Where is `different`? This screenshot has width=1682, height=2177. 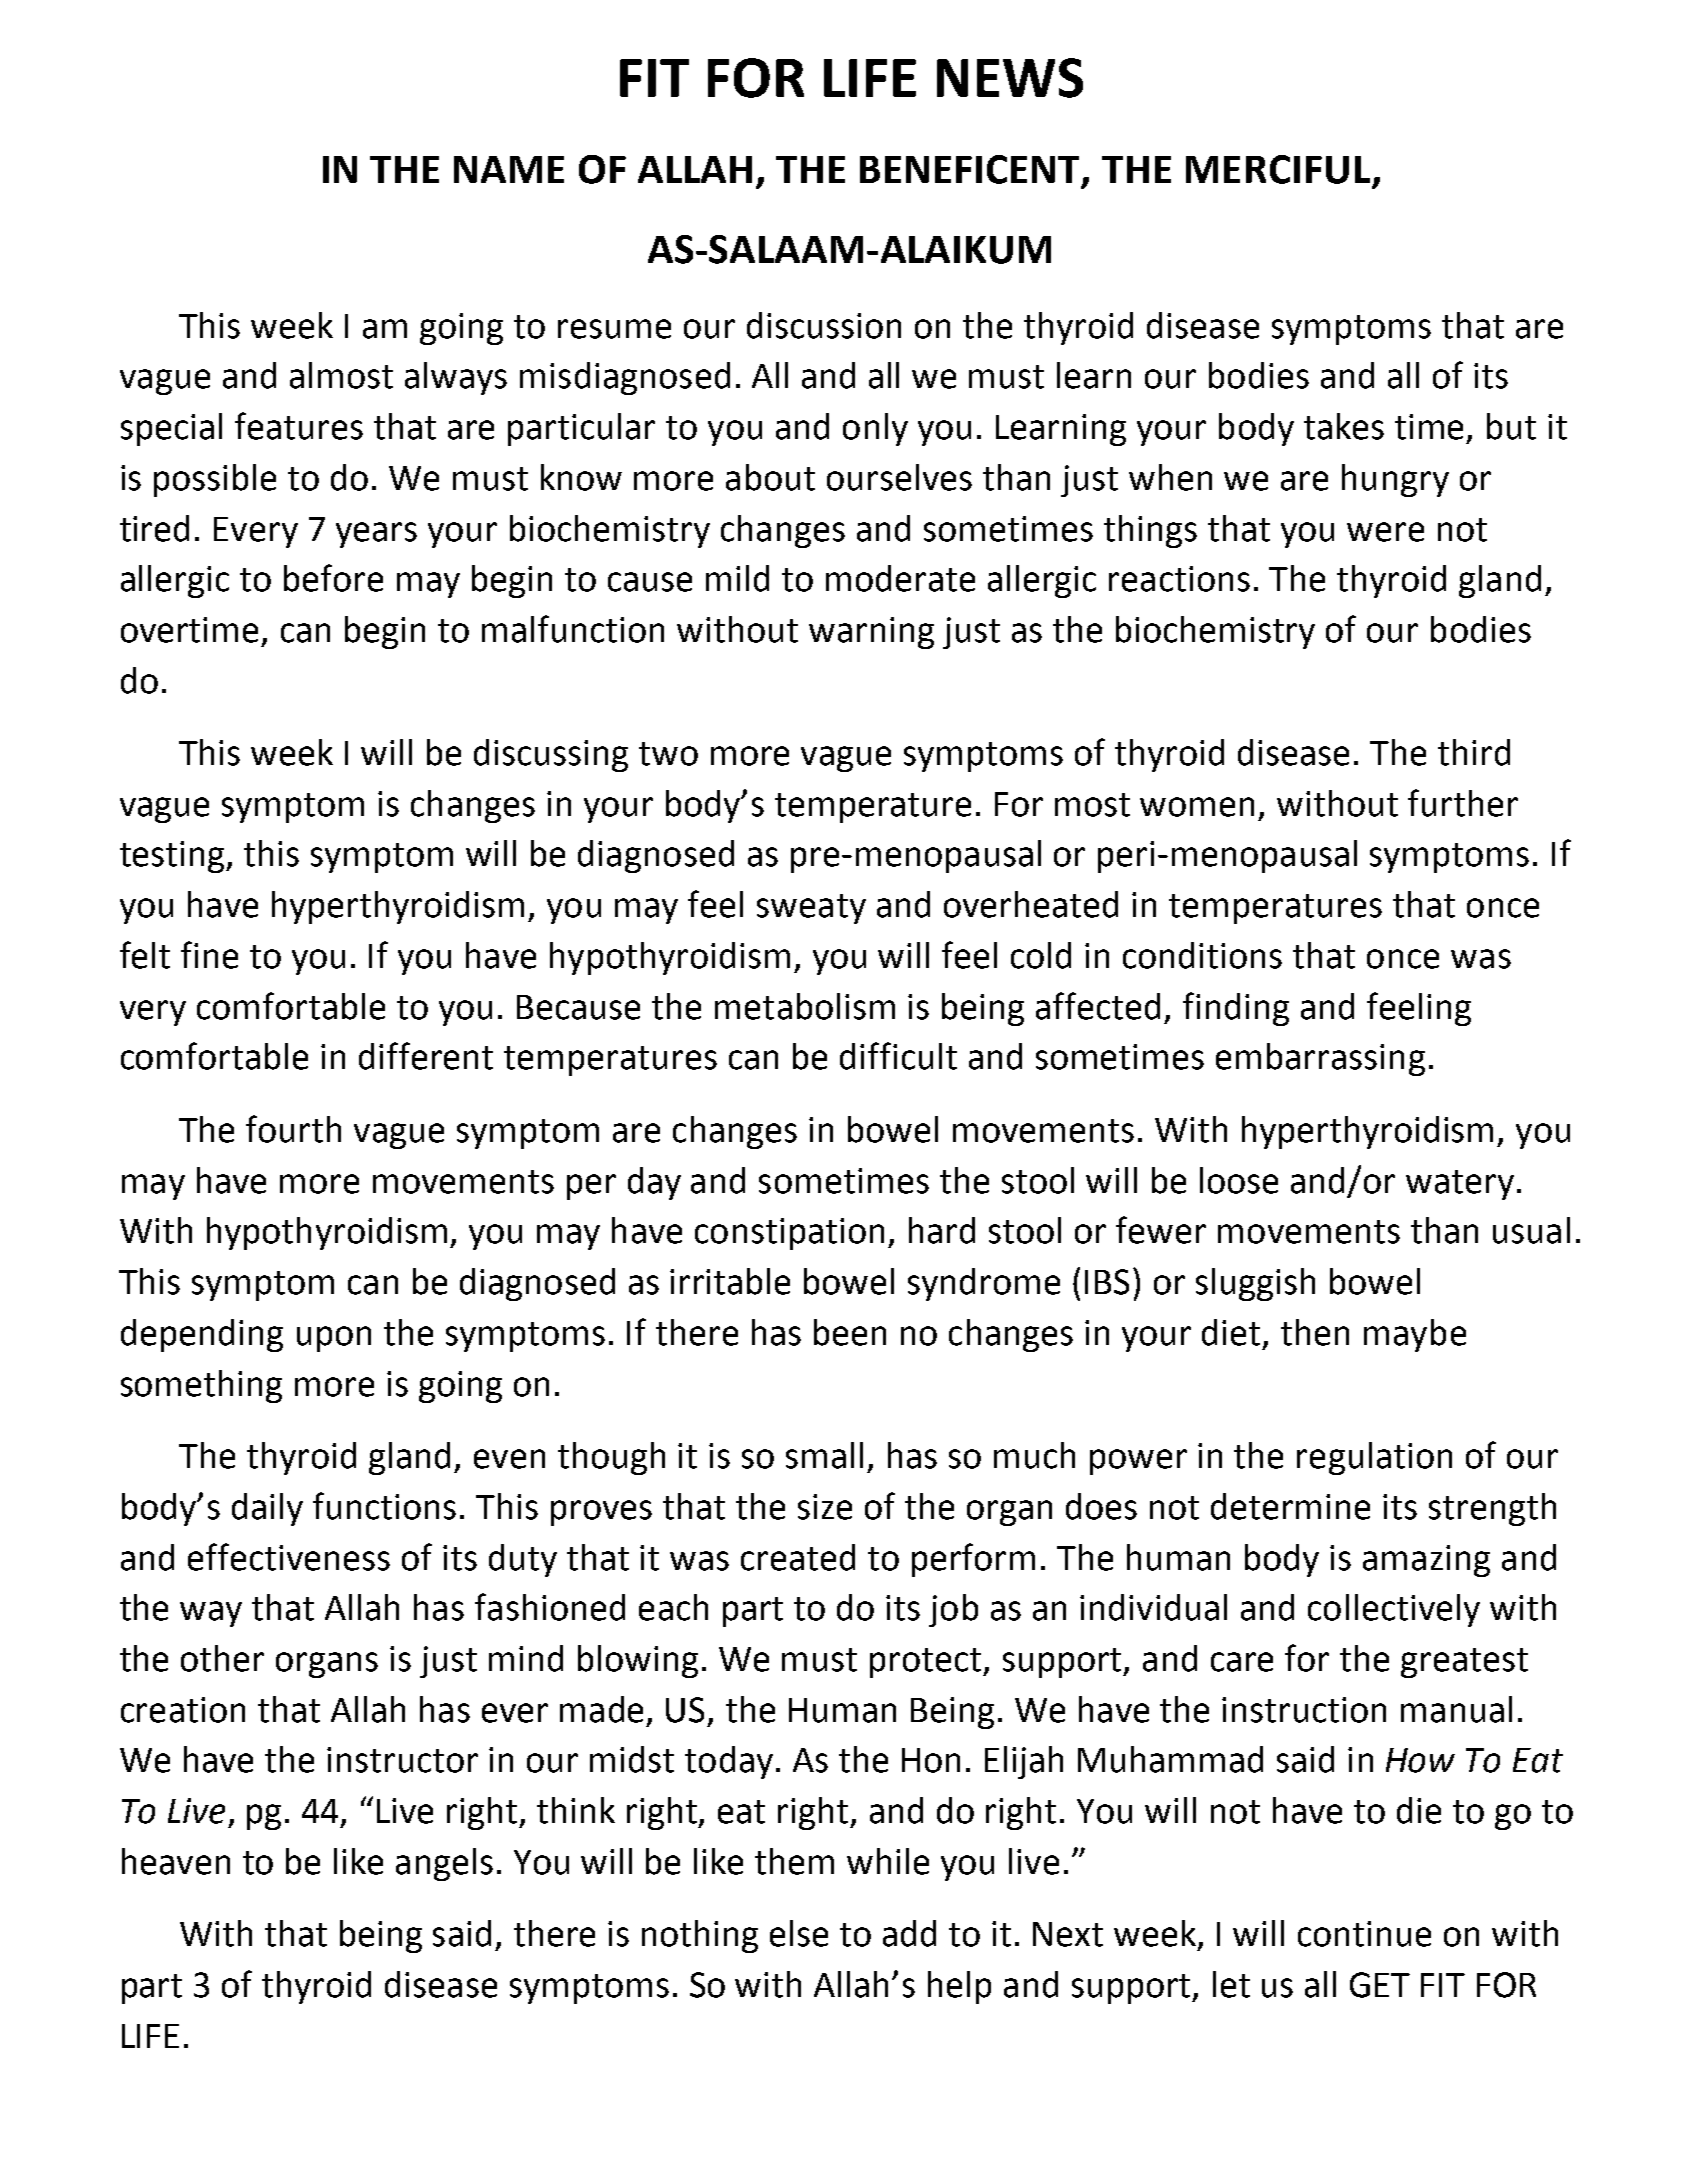
different is located at coordinates (426, 1056).
